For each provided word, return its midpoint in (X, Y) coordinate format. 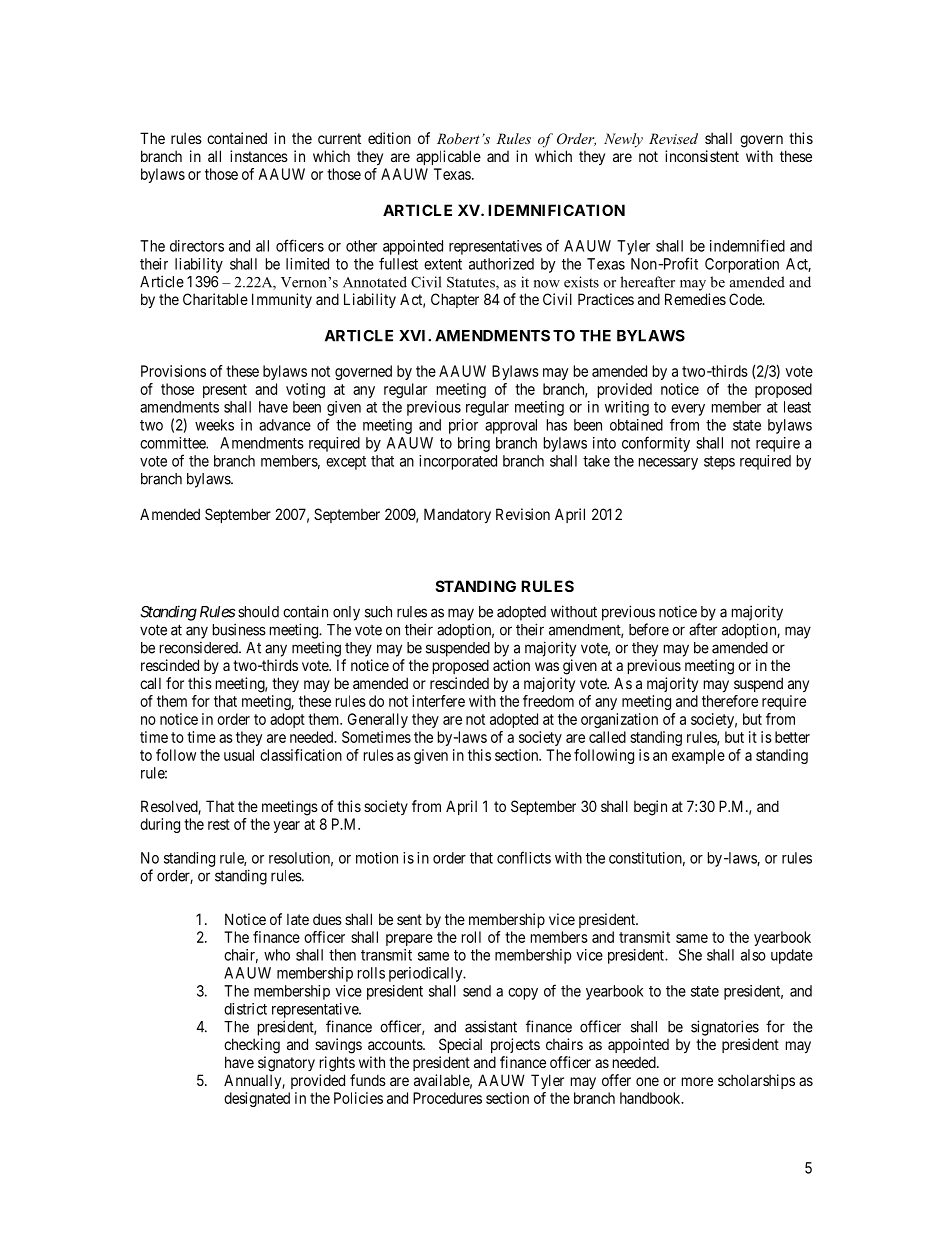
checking (252, 1046)
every (688, 410)
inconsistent (702, 156)
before (649, 629)
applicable (448, 157)
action (511, 665)
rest (219, 824)
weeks (214, 425)
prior (463, 426)
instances (259, 156)
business (239, 629)
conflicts (524, 857)
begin (650, 808)
